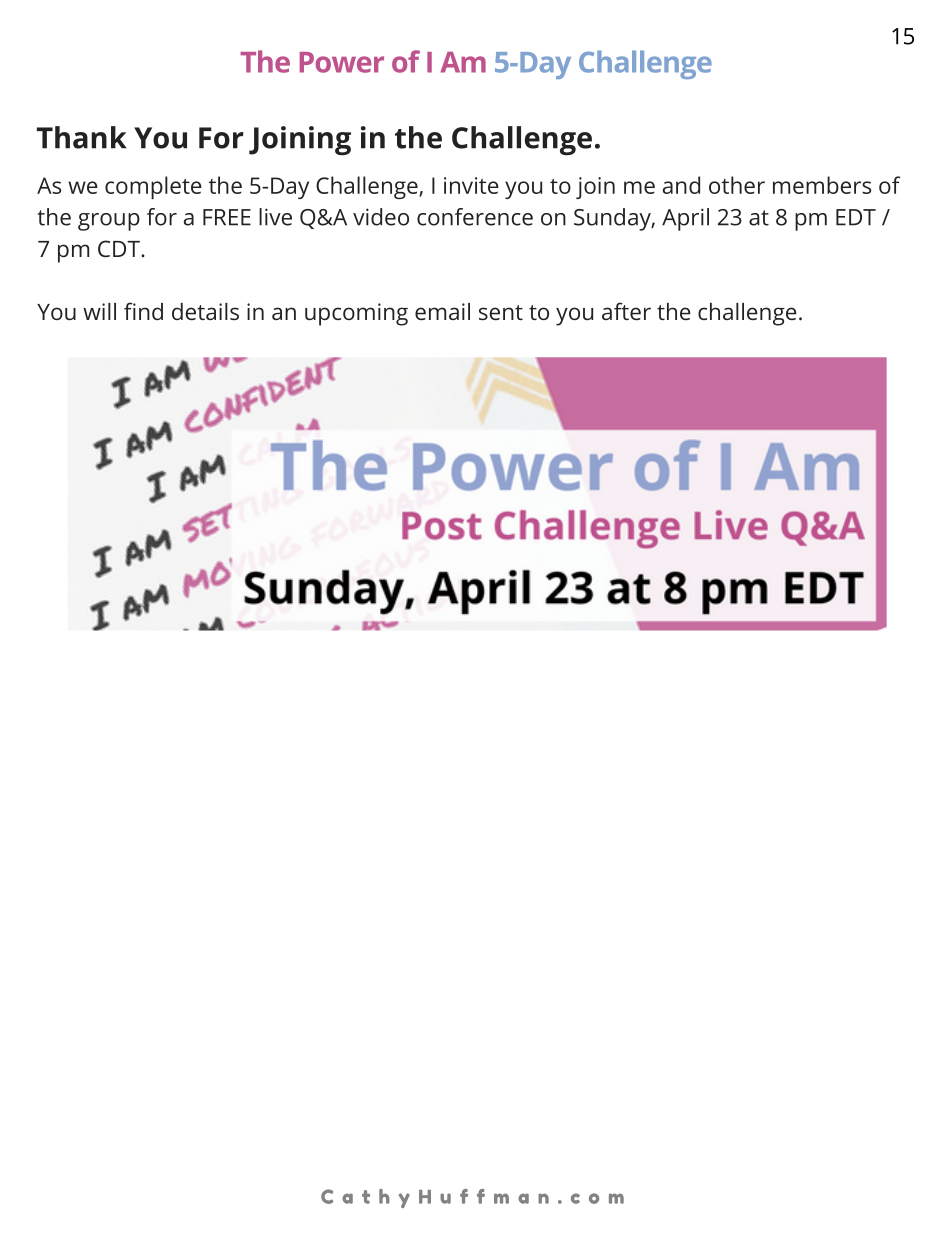 The height and width of the screenshot is (1233, 952). I want to click on after, so click(626, 311).
